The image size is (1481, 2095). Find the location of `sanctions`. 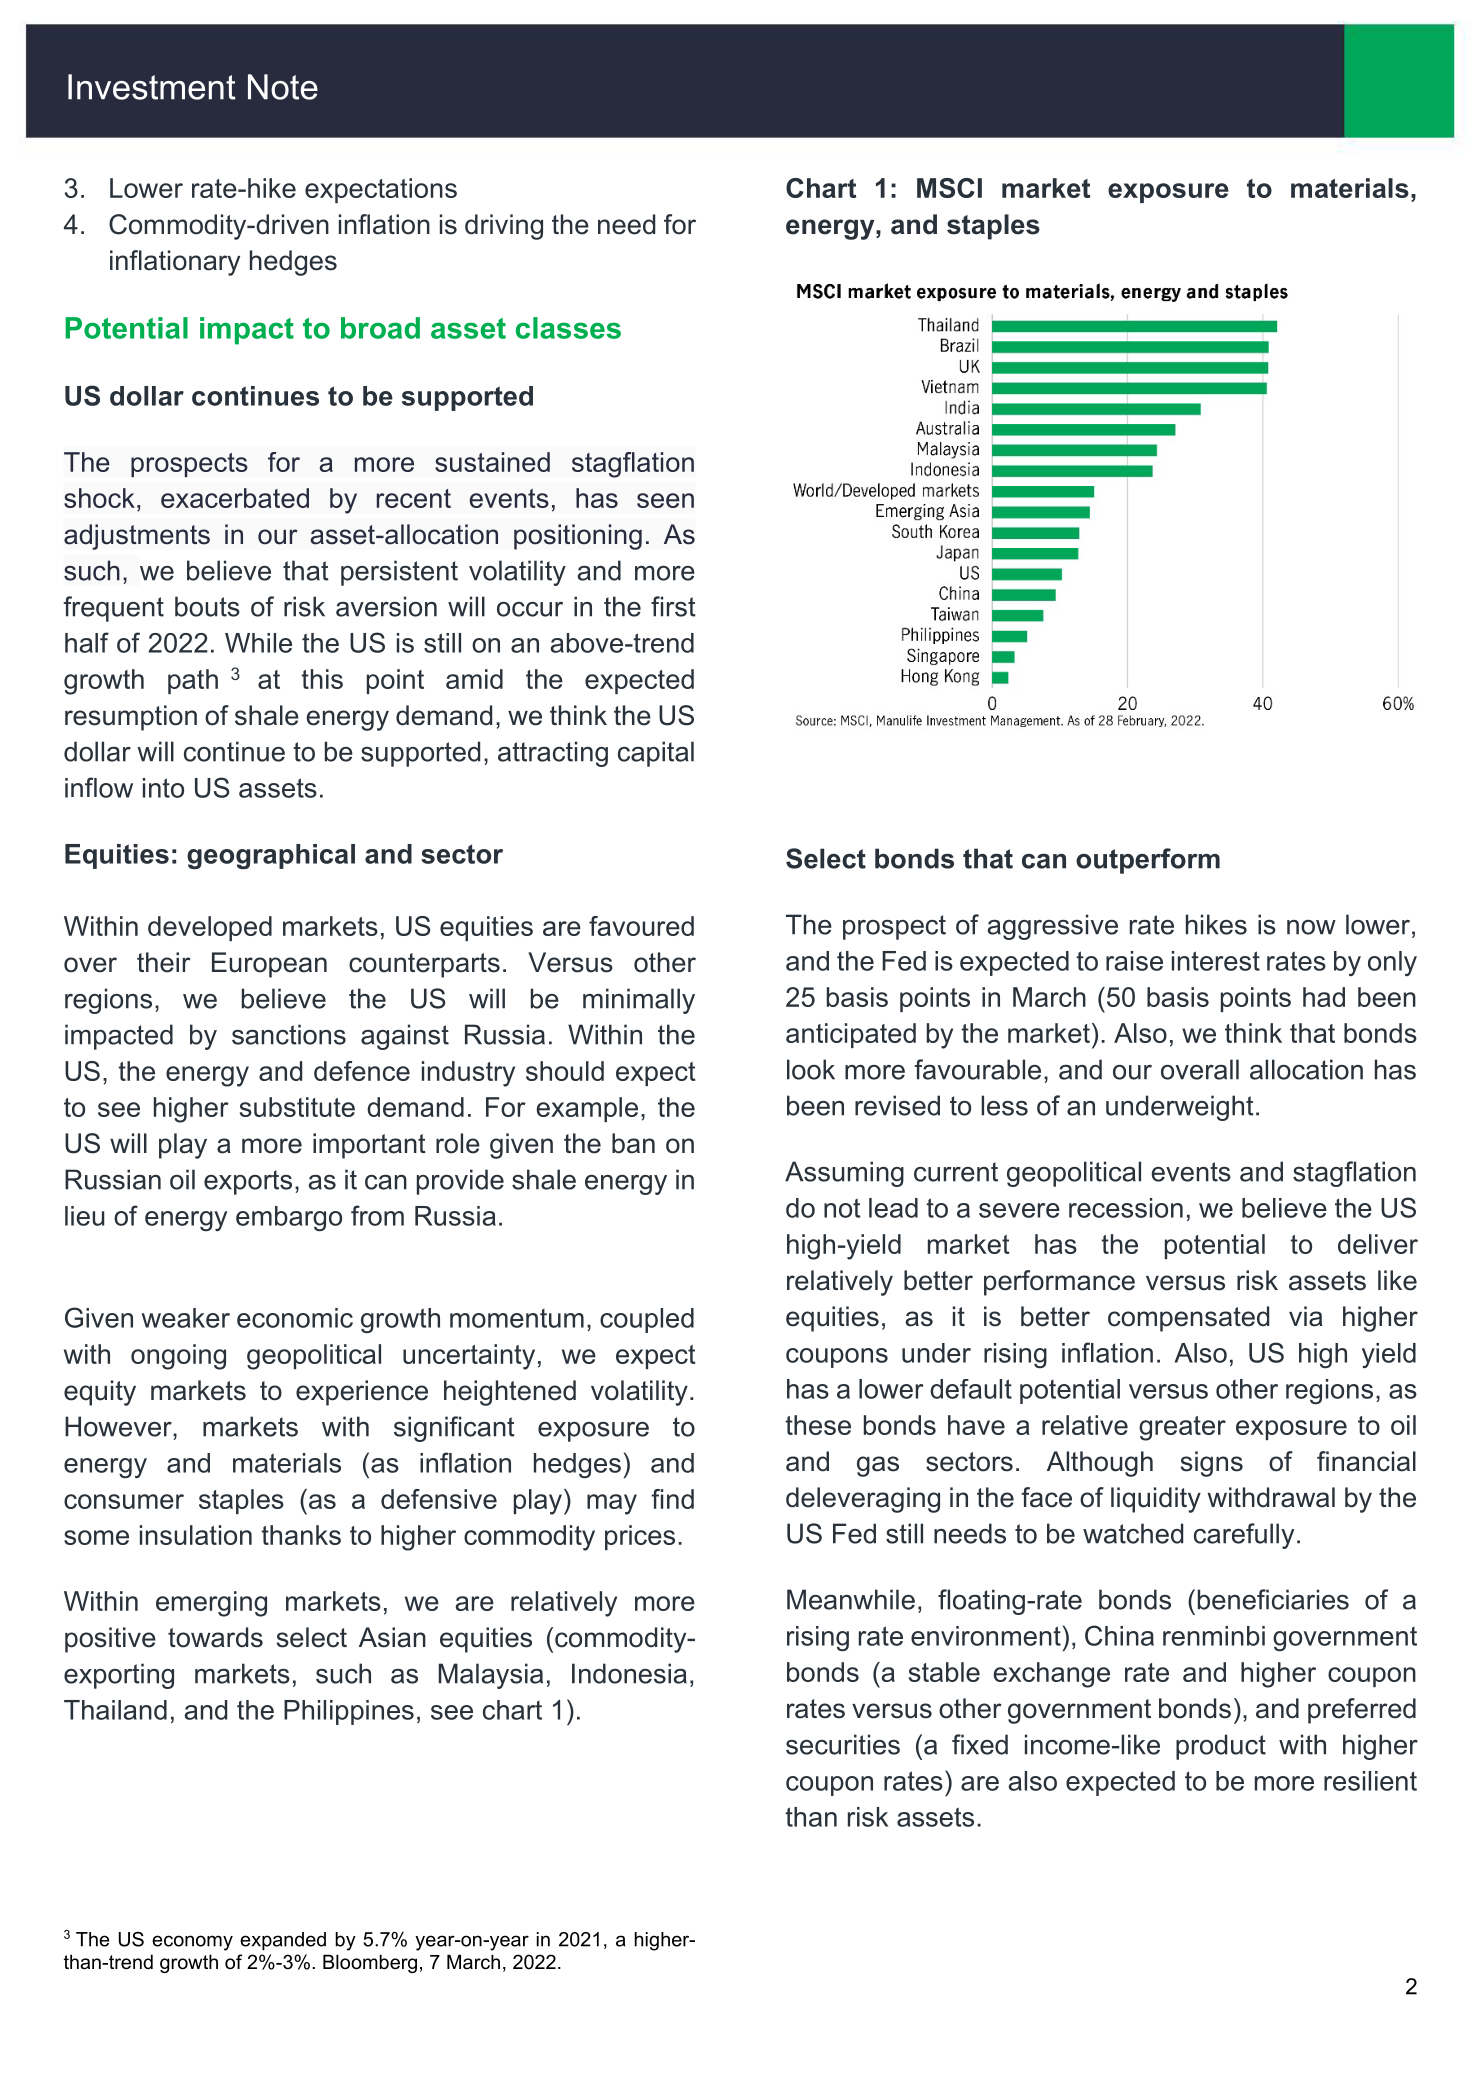

sanctions is located at coordinates (289, 1034).
